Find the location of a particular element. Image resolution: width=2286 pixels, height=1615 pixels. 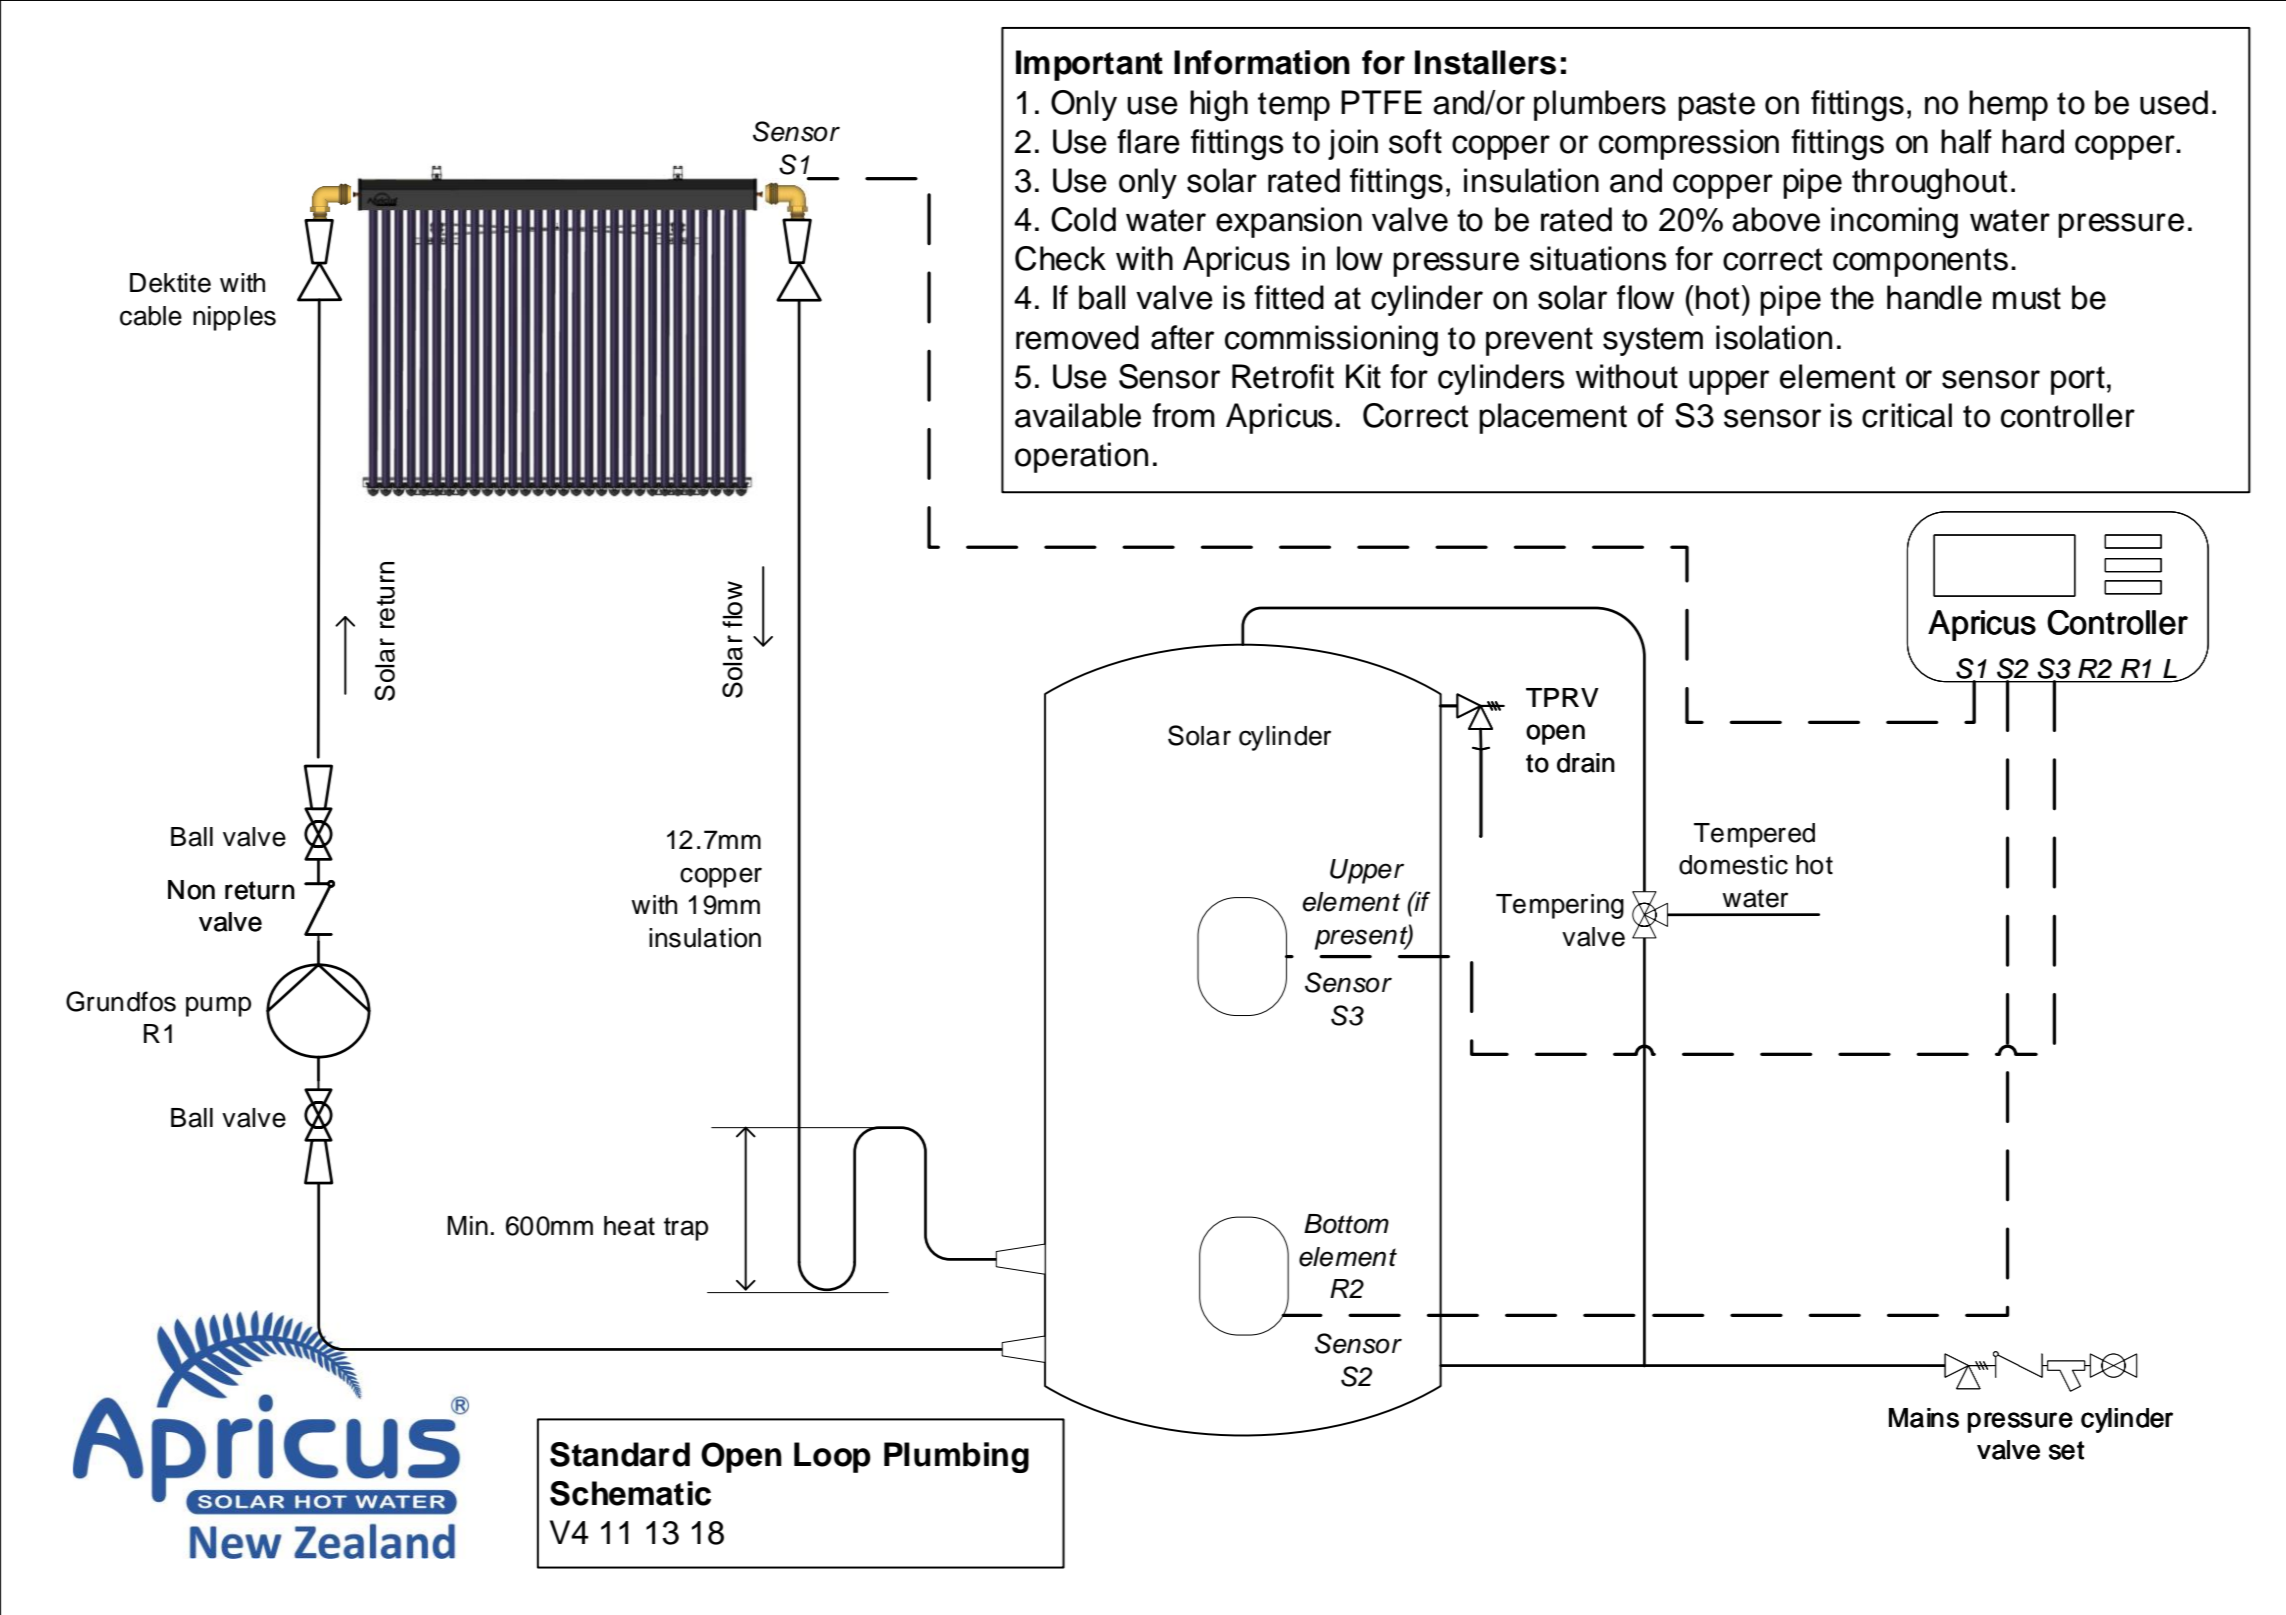

Plumbing is located at coordinates (956, 1457).
